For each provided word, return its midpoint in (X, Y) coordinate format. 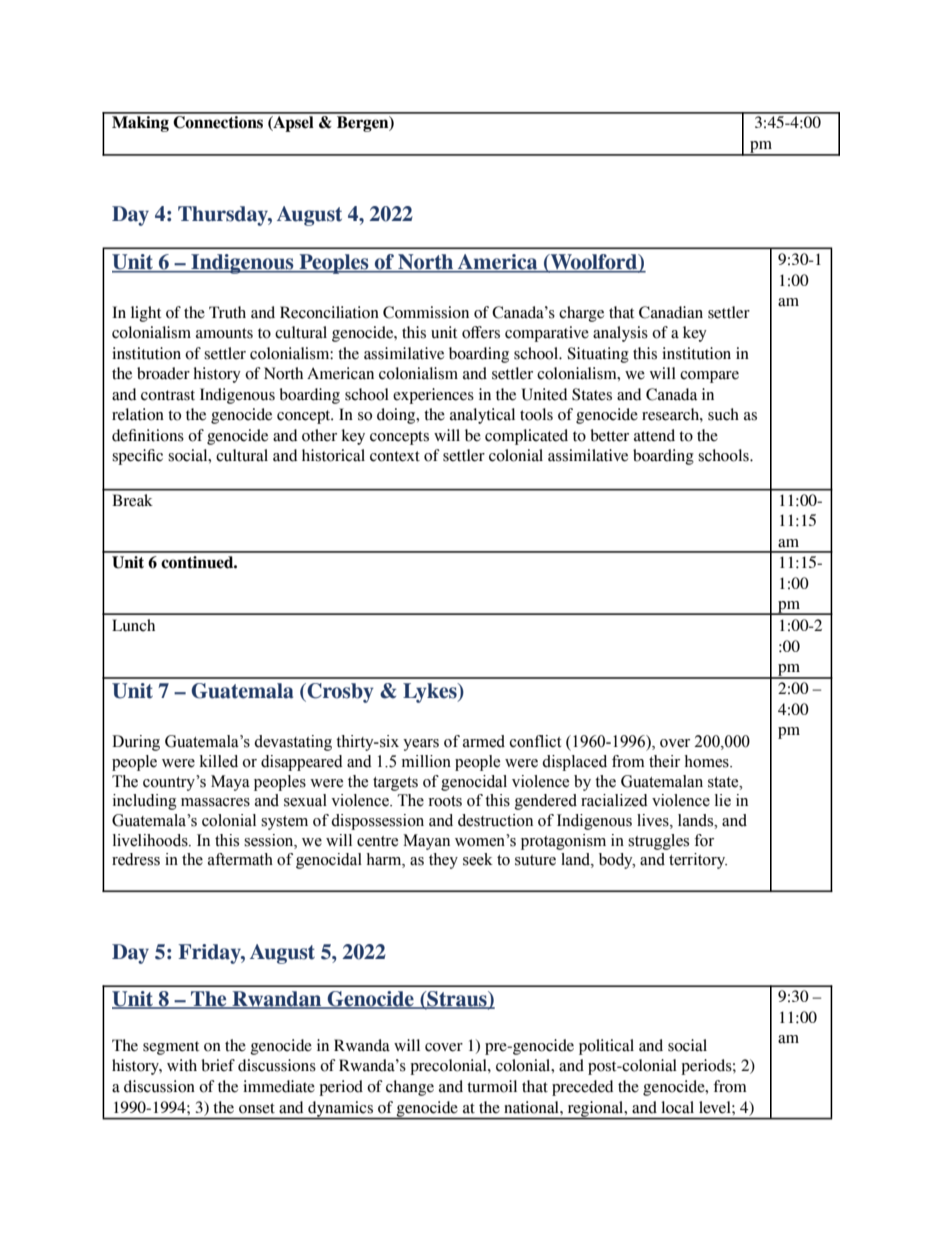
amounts (224, 333)
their (664, 761)
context (395, 456)
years (421, 745)
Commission (426, 312)
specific (137, 457)
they (443, 861)
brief (218, 1065)
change (410, 1088)
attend (654, 435)
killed (219, 761)
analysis (620, 334)
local (677, 1107)
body (617, 861)
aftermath (240, 859)
